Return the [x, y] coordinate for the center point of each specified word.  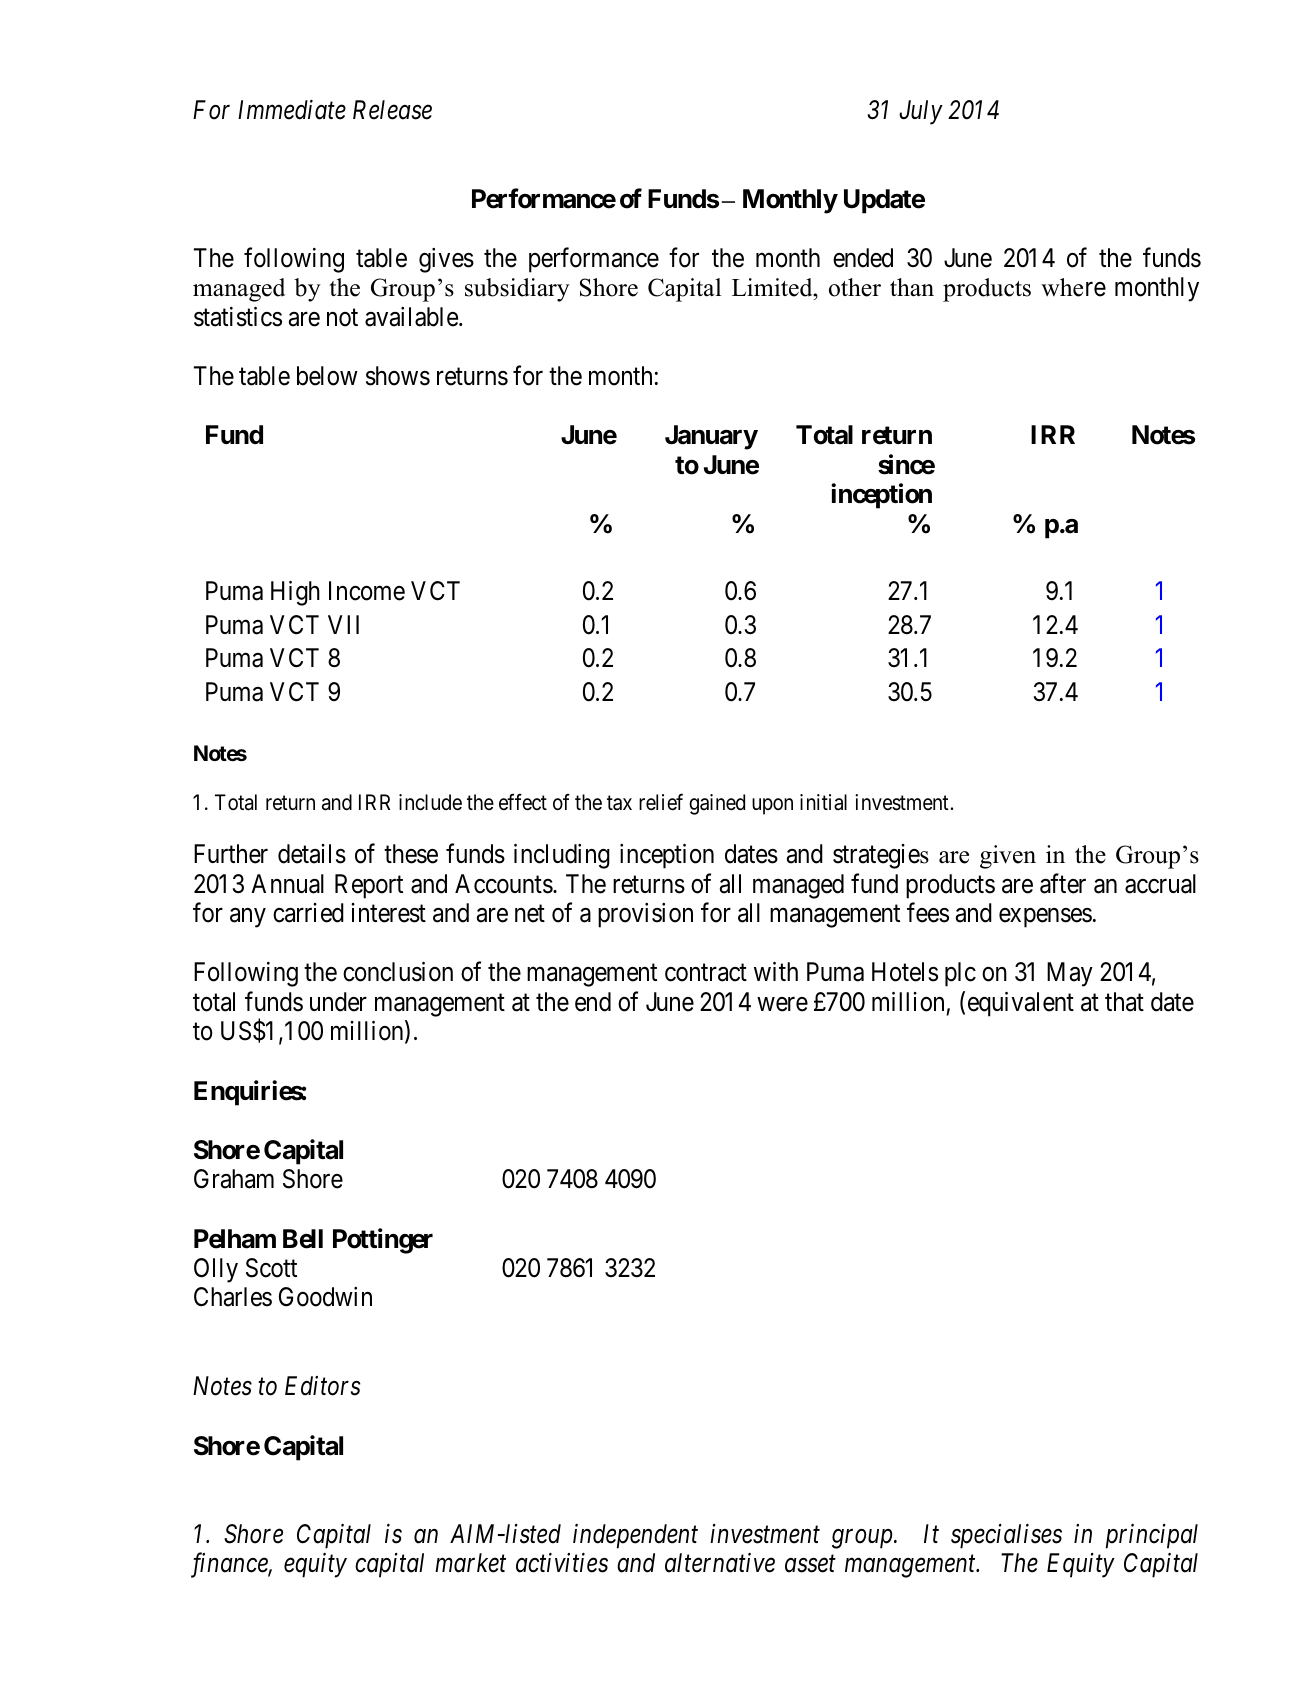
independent [635, 1536]
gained [717, 804]
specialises [1006, 1536]
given [1008, 857]
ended [863, 258]
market [470, 1563]
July [921, 112]
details [312, 854]
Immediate [292, 110]
